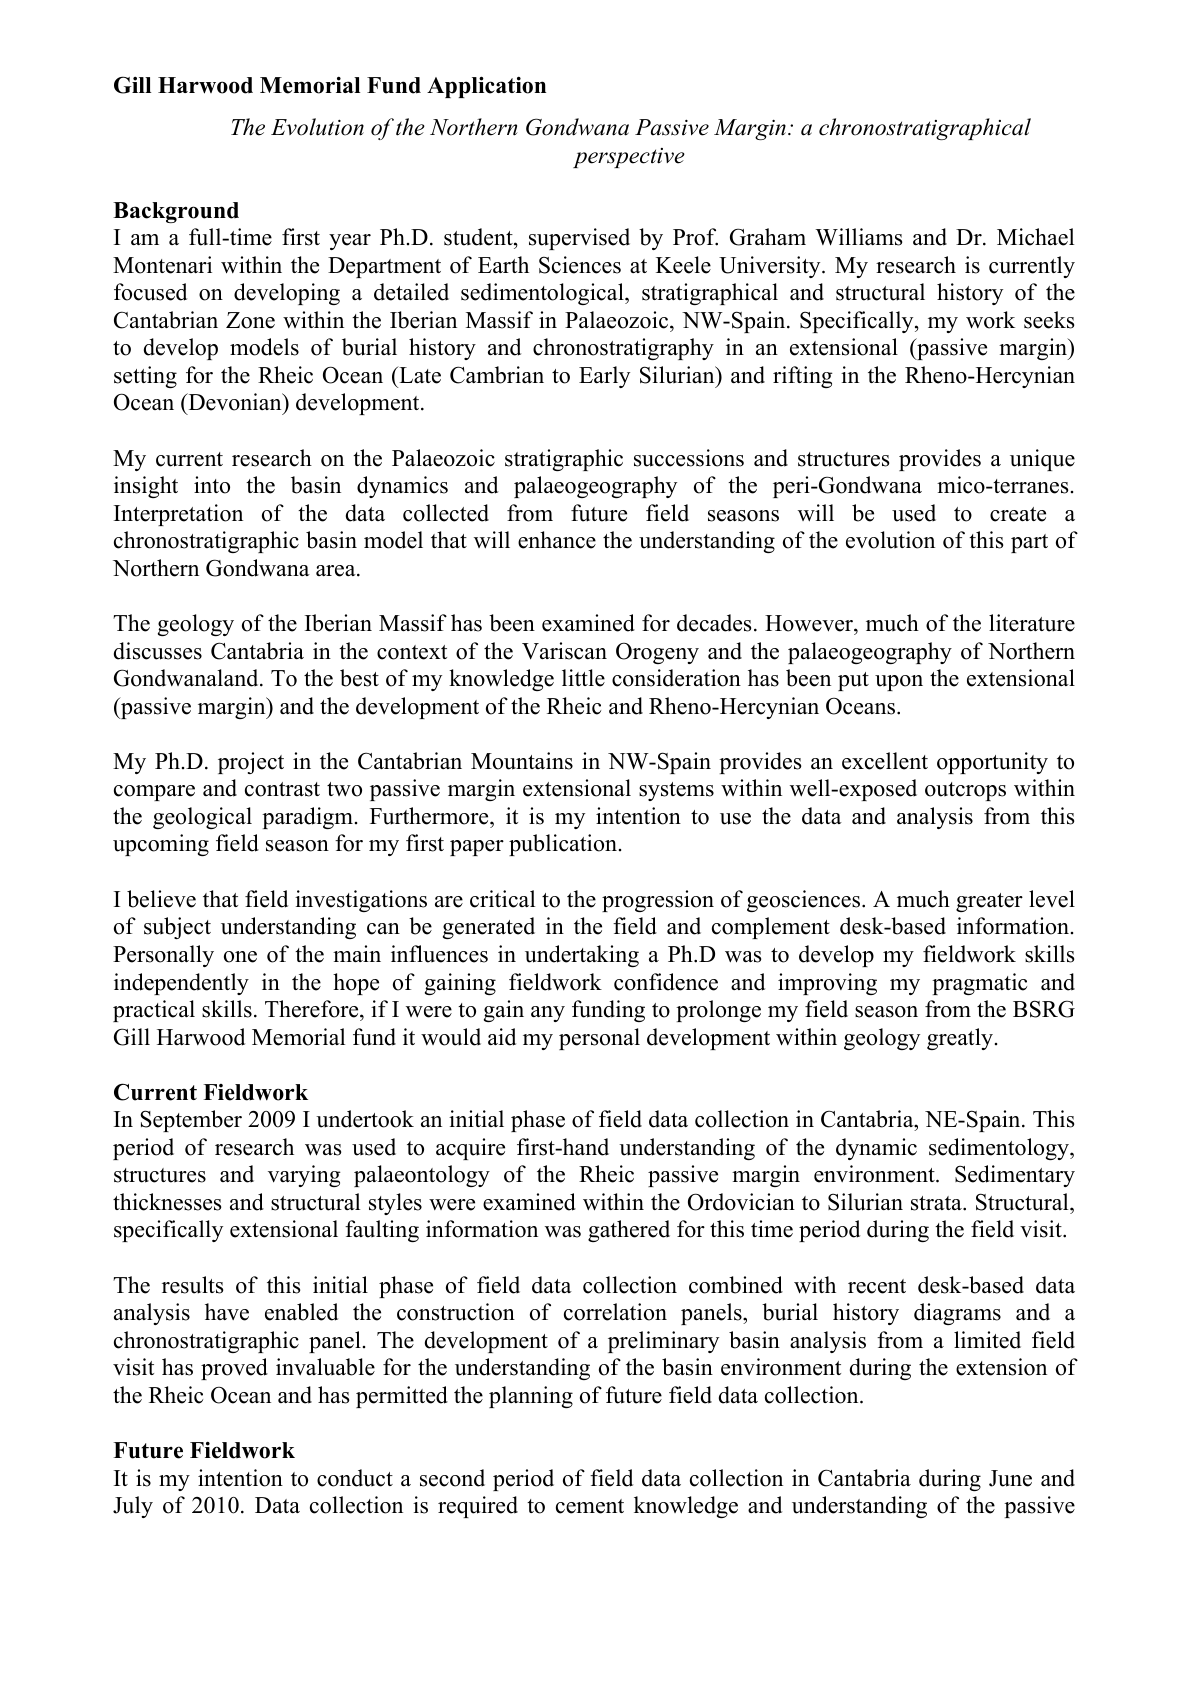 This screenshot has height=1682, width=1189. Describe the element at coordinates (965, 791) in the screenshot. I see `outcrops` at that location.
